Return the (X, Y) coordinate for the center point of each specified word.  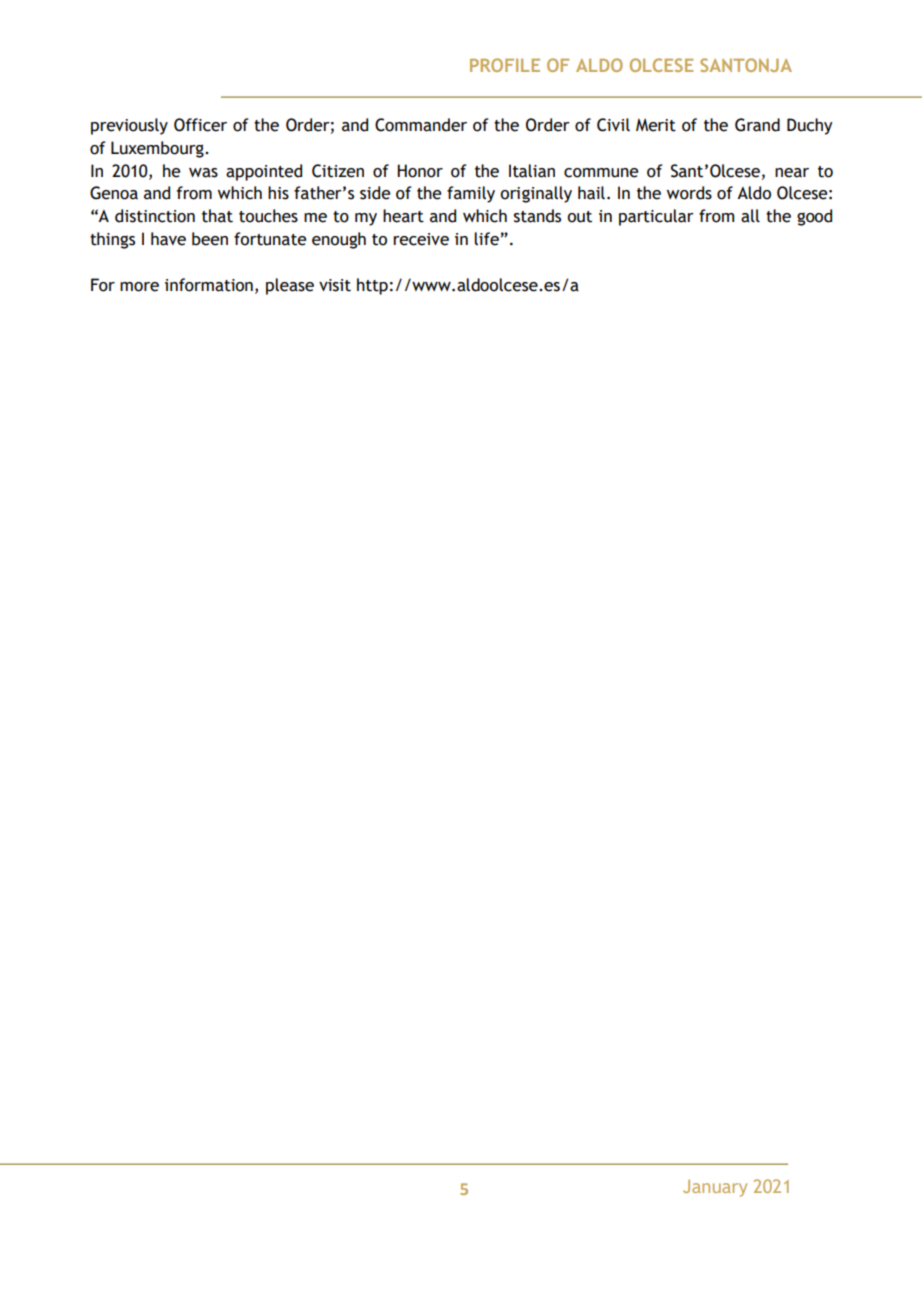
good (814, 217)
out (579, 217)
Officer (200, 125)
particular (656, 217)
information (209, 285)
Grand (757, 125)
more (139, 287)
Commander (421, 125)
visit (335, 285)
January (715, 1188)
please (290, 286)
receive (421, 239)
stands (537, 216)
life (486, 239)
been (210, 239)
